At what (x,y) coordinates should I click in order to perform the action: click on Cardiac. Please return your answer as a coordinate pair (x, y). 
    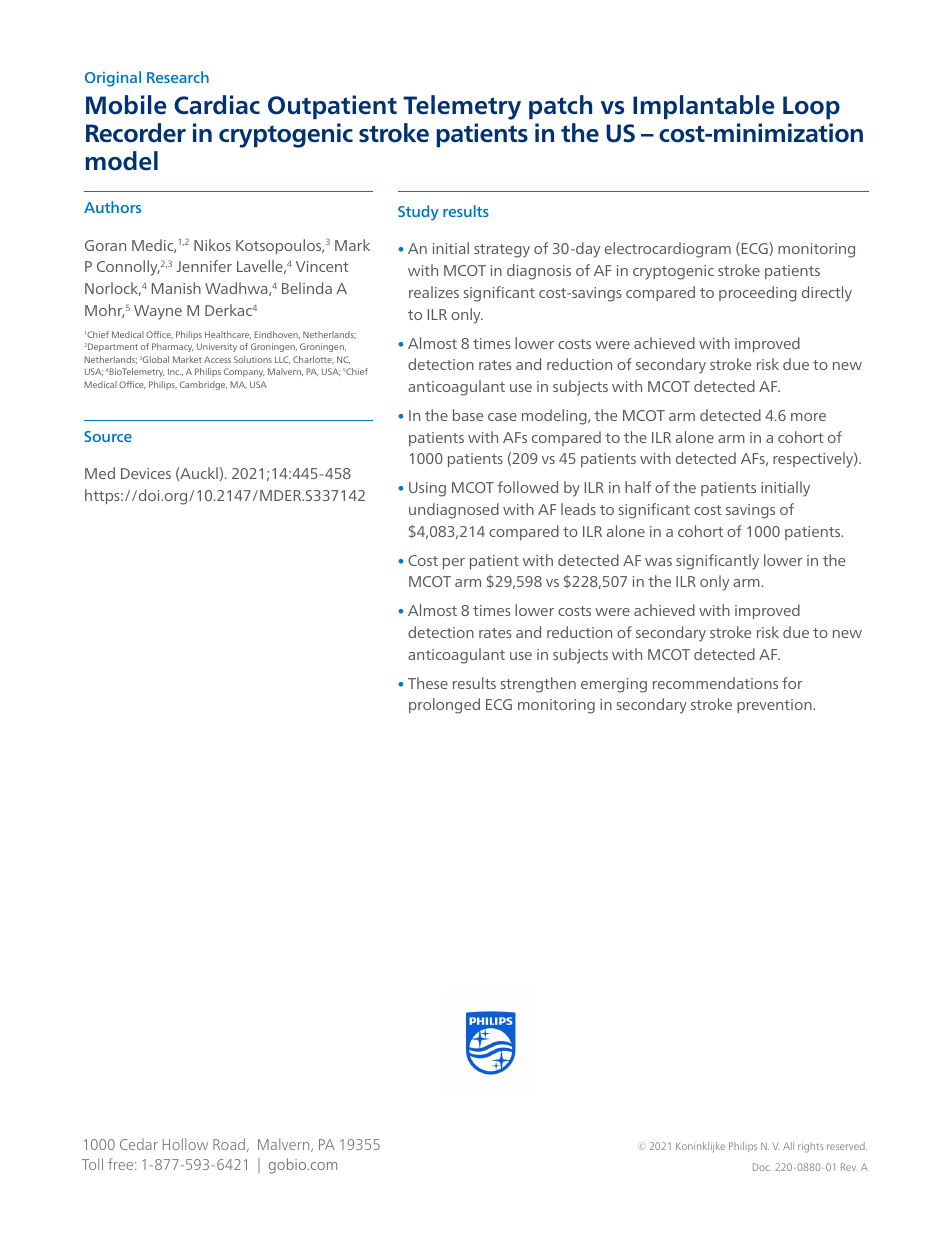
    Looking at the image, I should click on (217, 105).
